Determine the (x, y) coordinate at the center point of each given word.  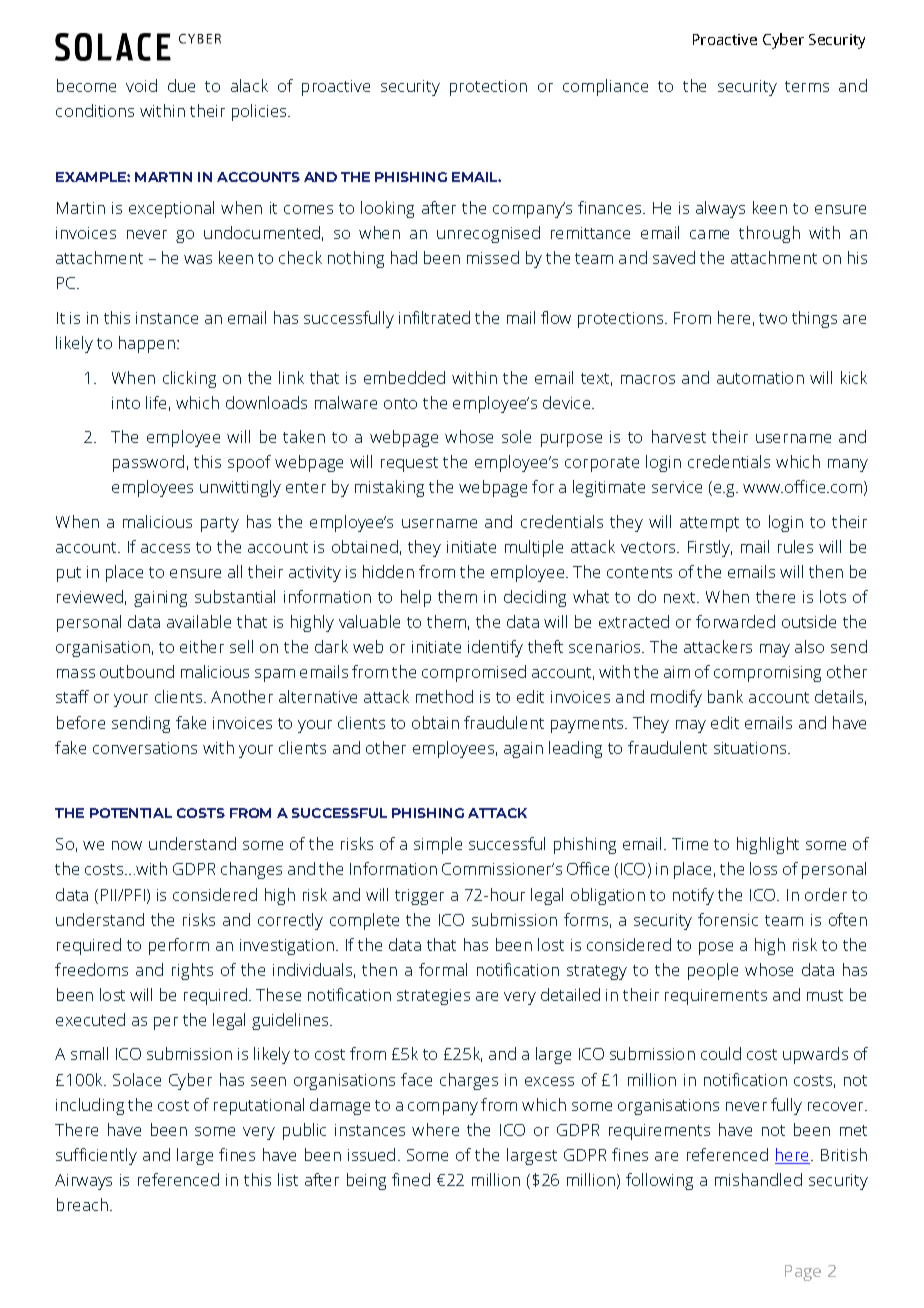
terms (807, 86)
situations (751, 748)
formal (443, 969)
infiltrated (434, 317)
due (181, 85)
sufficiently (96, 1156)
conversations (145, 748)
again (523, 750)
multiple (534, 548)
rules (795, 546)
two (773, 318)
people (713, 971)
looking (387, 209)
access (165, 548)
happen (148, 344)
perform (179, 946)
